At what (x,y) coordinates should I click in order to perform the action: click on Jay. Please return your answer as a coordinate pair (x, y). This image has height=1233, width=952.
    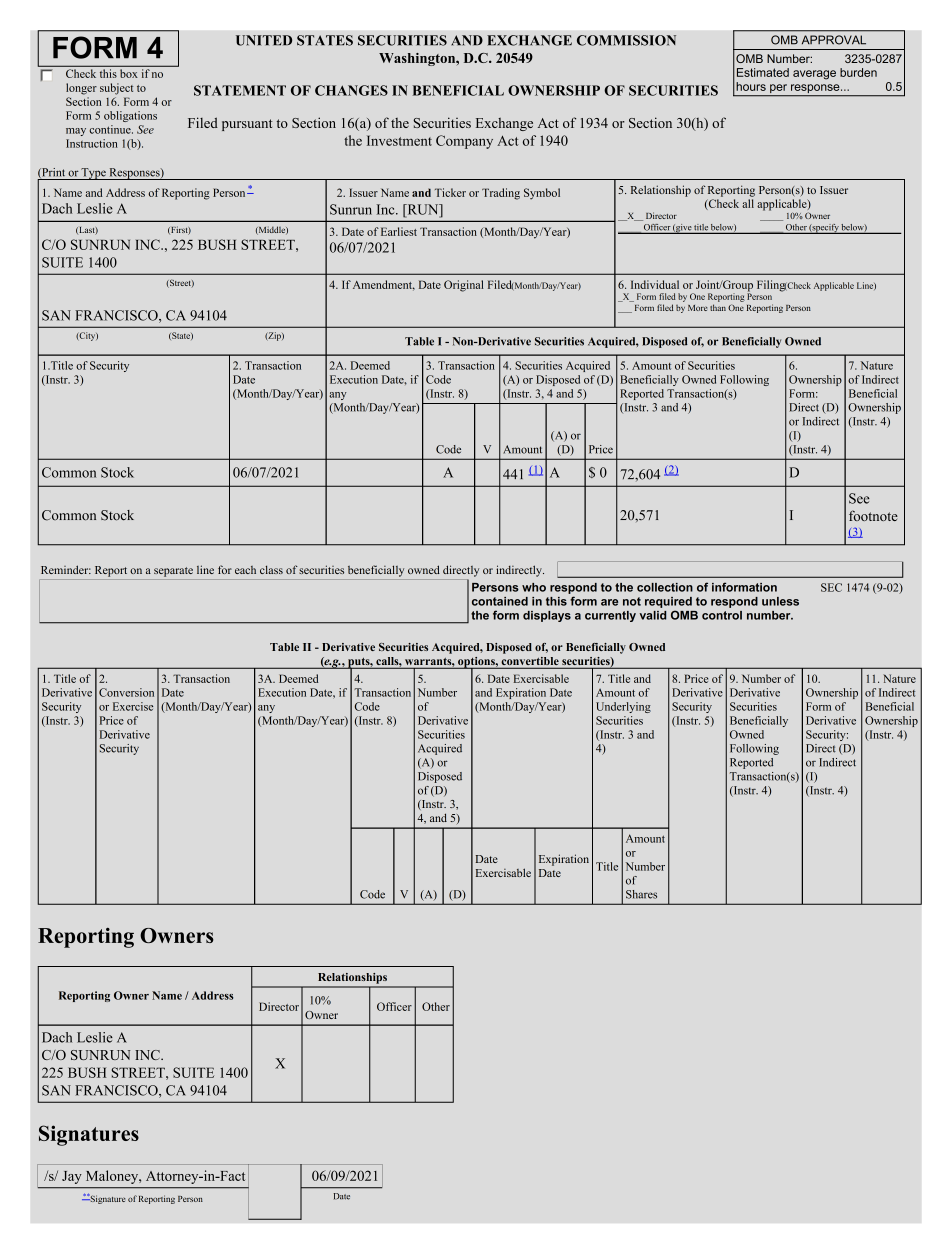
    Looking at the image, I should click on (72, 1177).
